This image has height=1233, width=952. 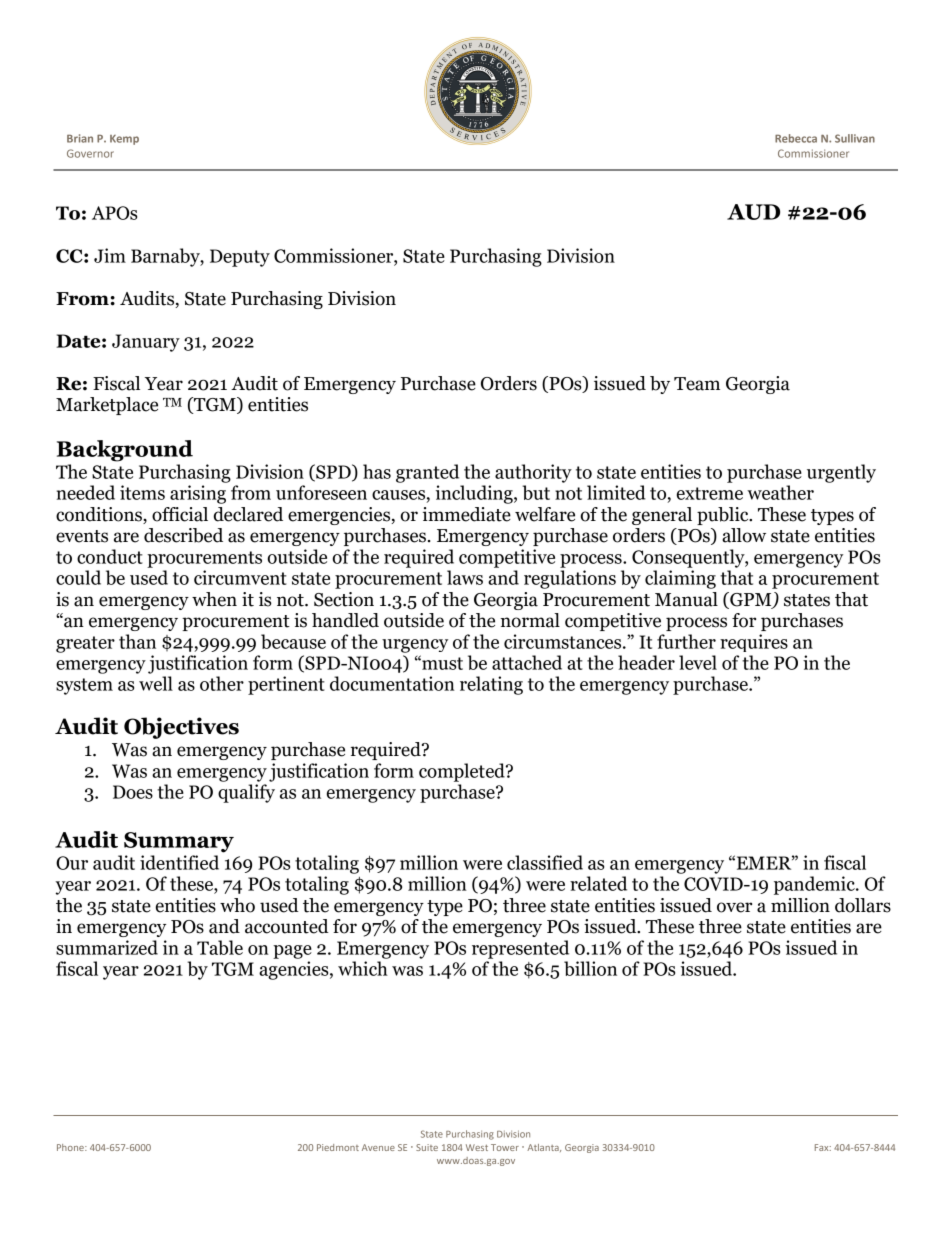 I want to click on than, so click(x=137, y=641).
